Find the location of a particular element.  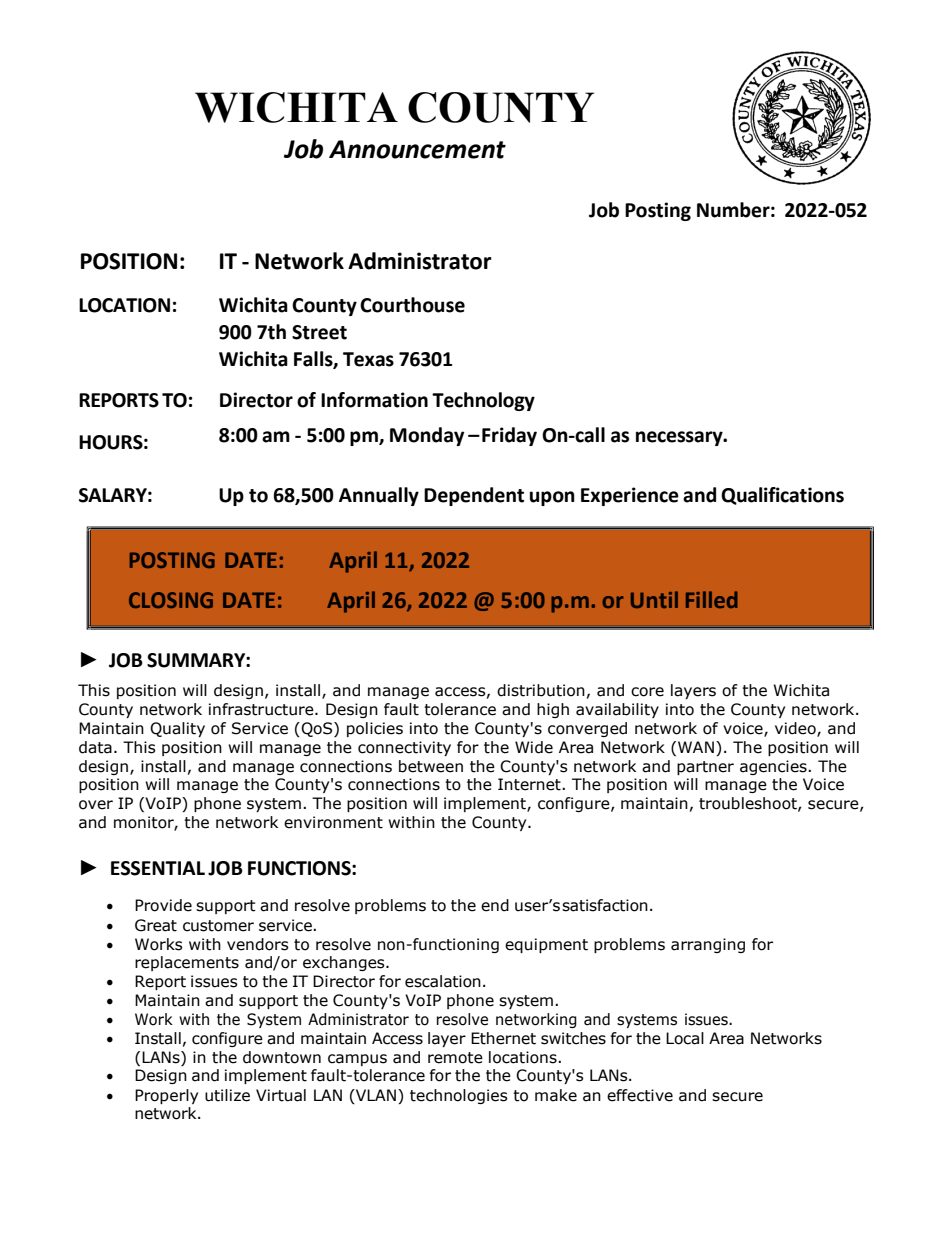

Local is located at coordinates (685, 1038).
